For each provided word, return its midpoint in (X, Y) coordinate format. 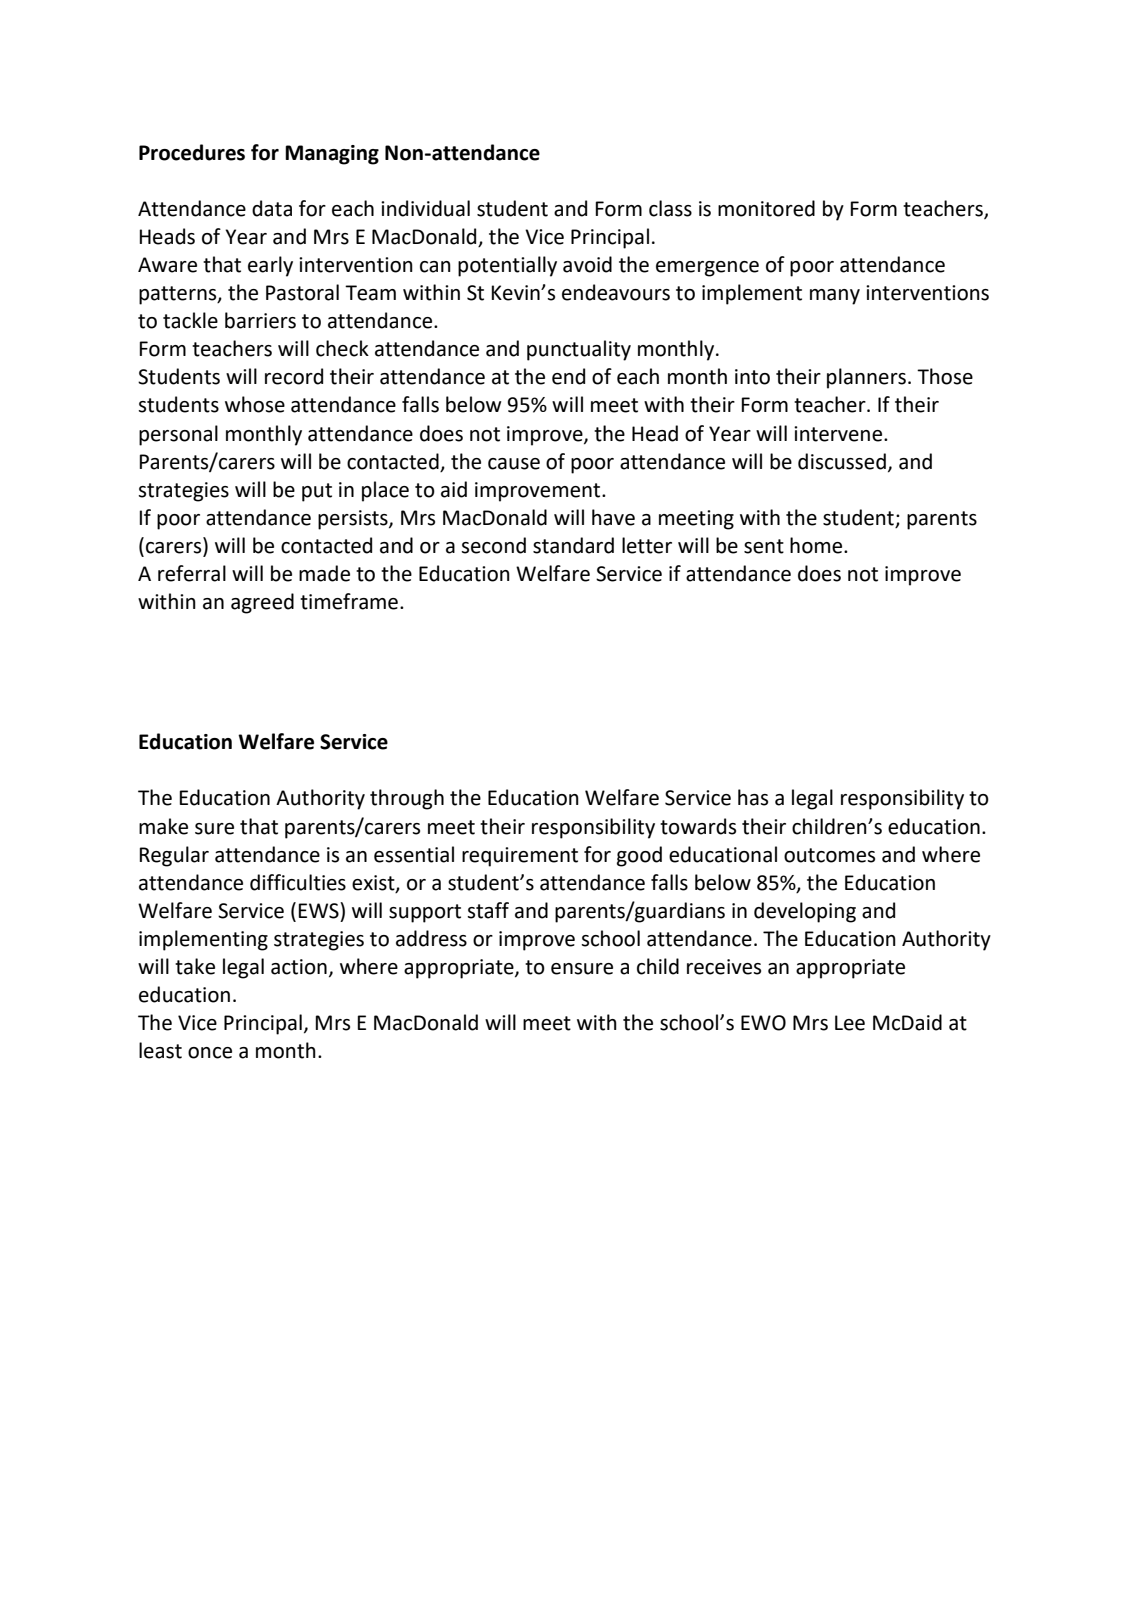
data (272, 208)
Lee (850, 1023)
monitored (766, 208)
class (670, 208)
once (210, 1053)
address (431, 938)
